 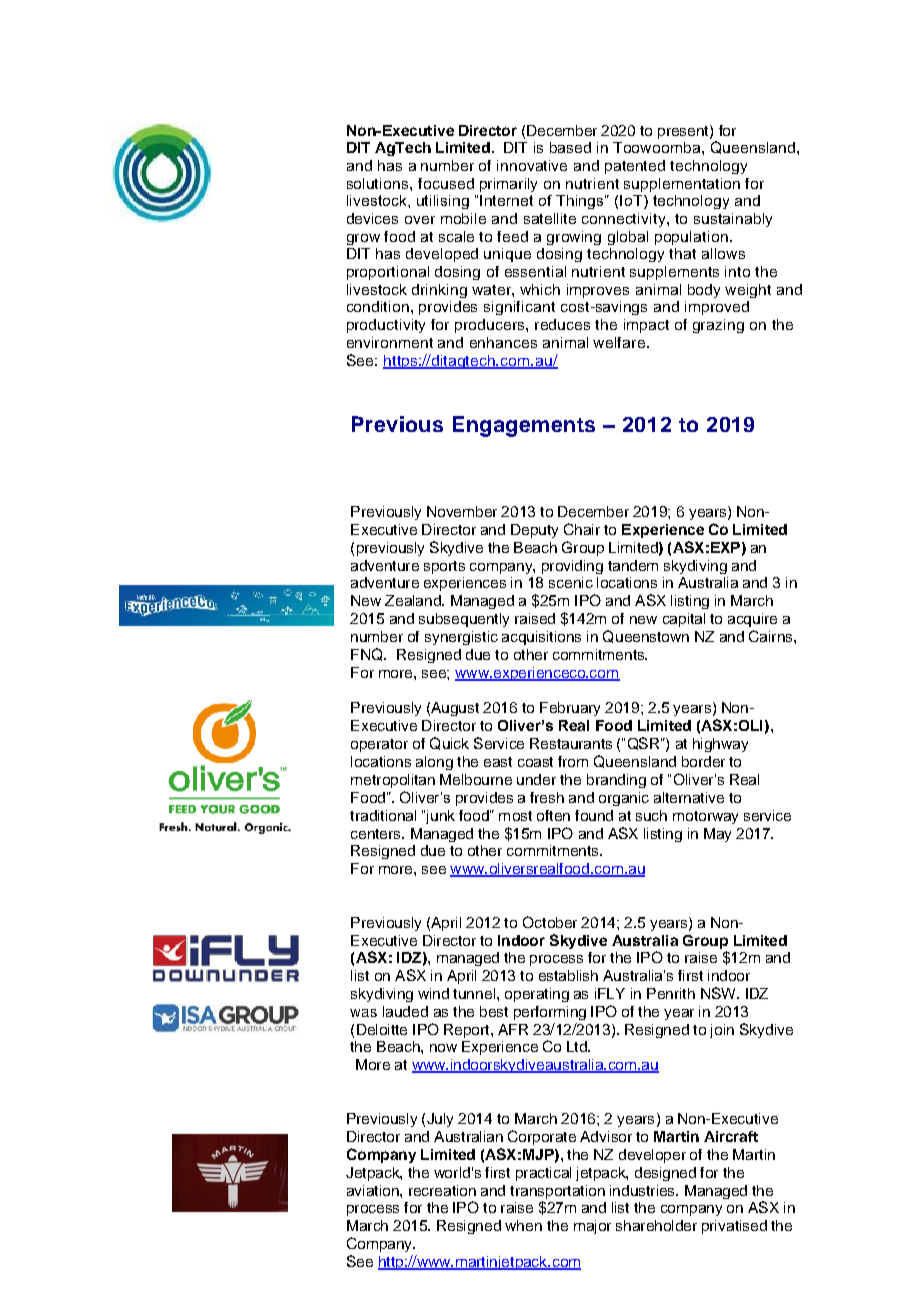 What do you see at coordinates (733, 220) in the image?
I see `sustainably` at bounding box center [733, 220].
